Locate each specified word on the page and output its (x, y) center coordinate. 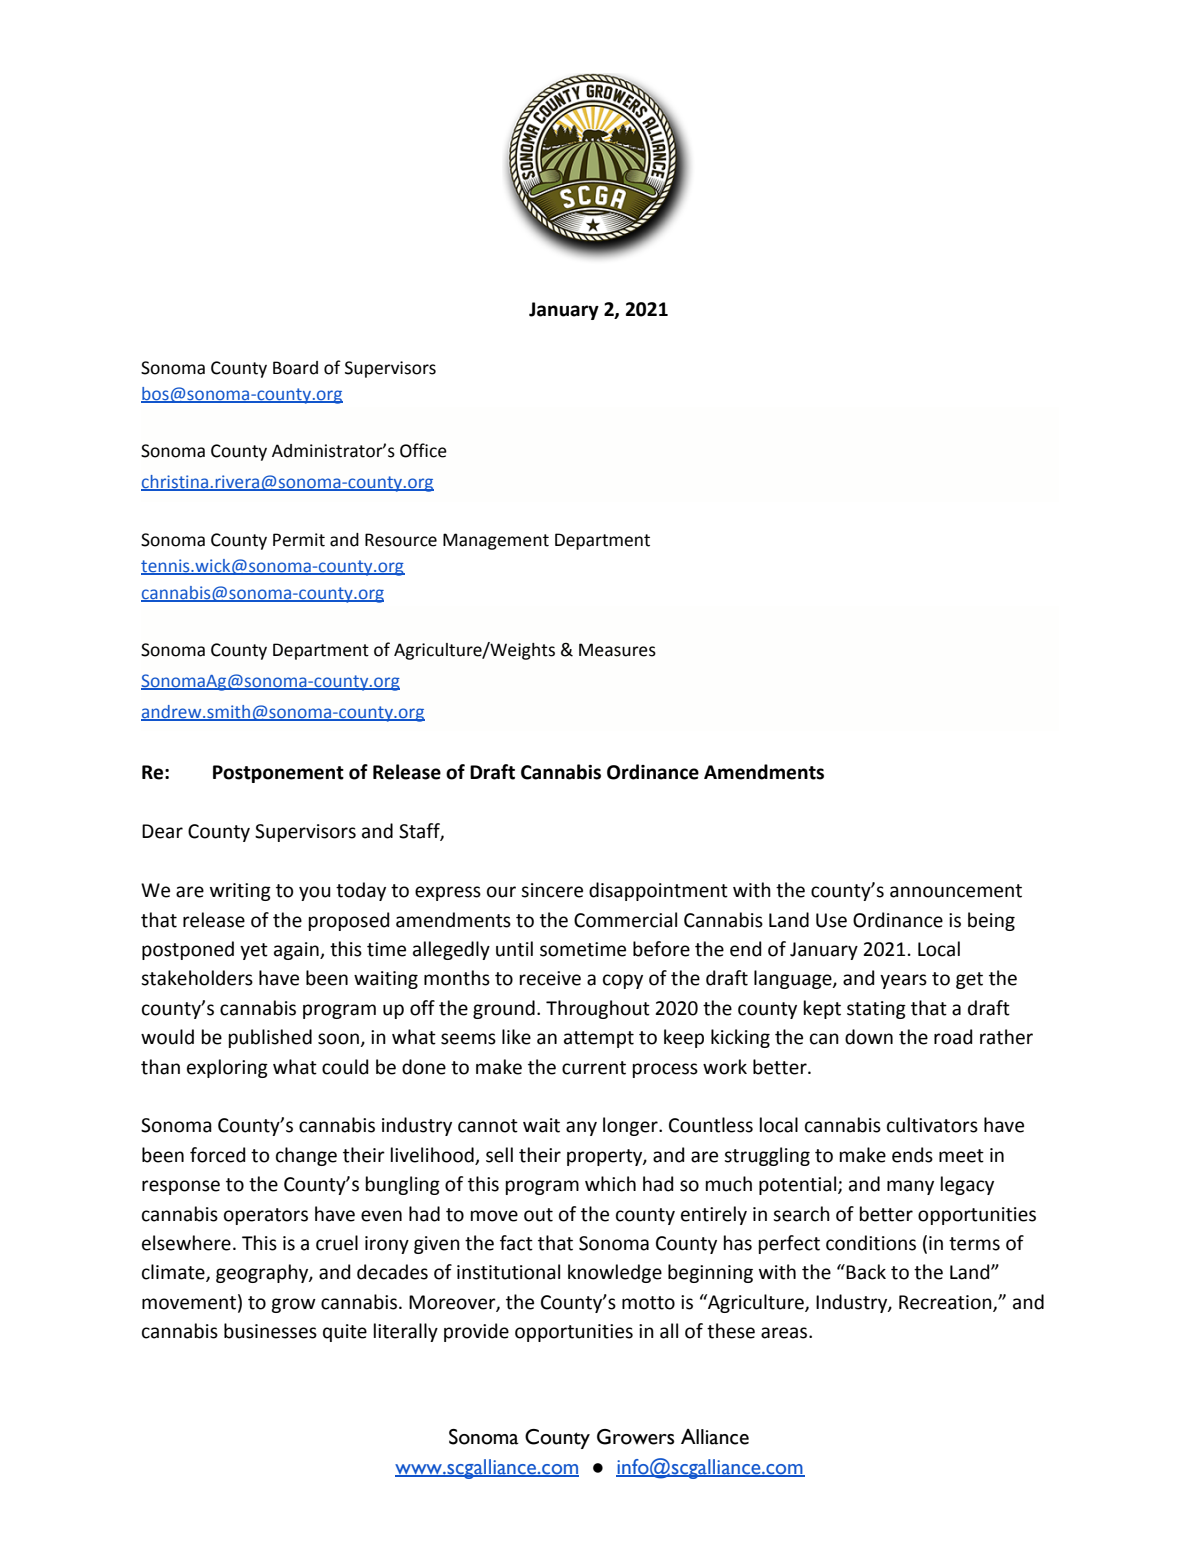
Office (423, 450)
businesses (270, 1331)
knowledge (615, 1273)
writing (240, 892)
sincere (552, 890)
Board (295, 368)
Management (496, 541)
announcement (956, 891)
